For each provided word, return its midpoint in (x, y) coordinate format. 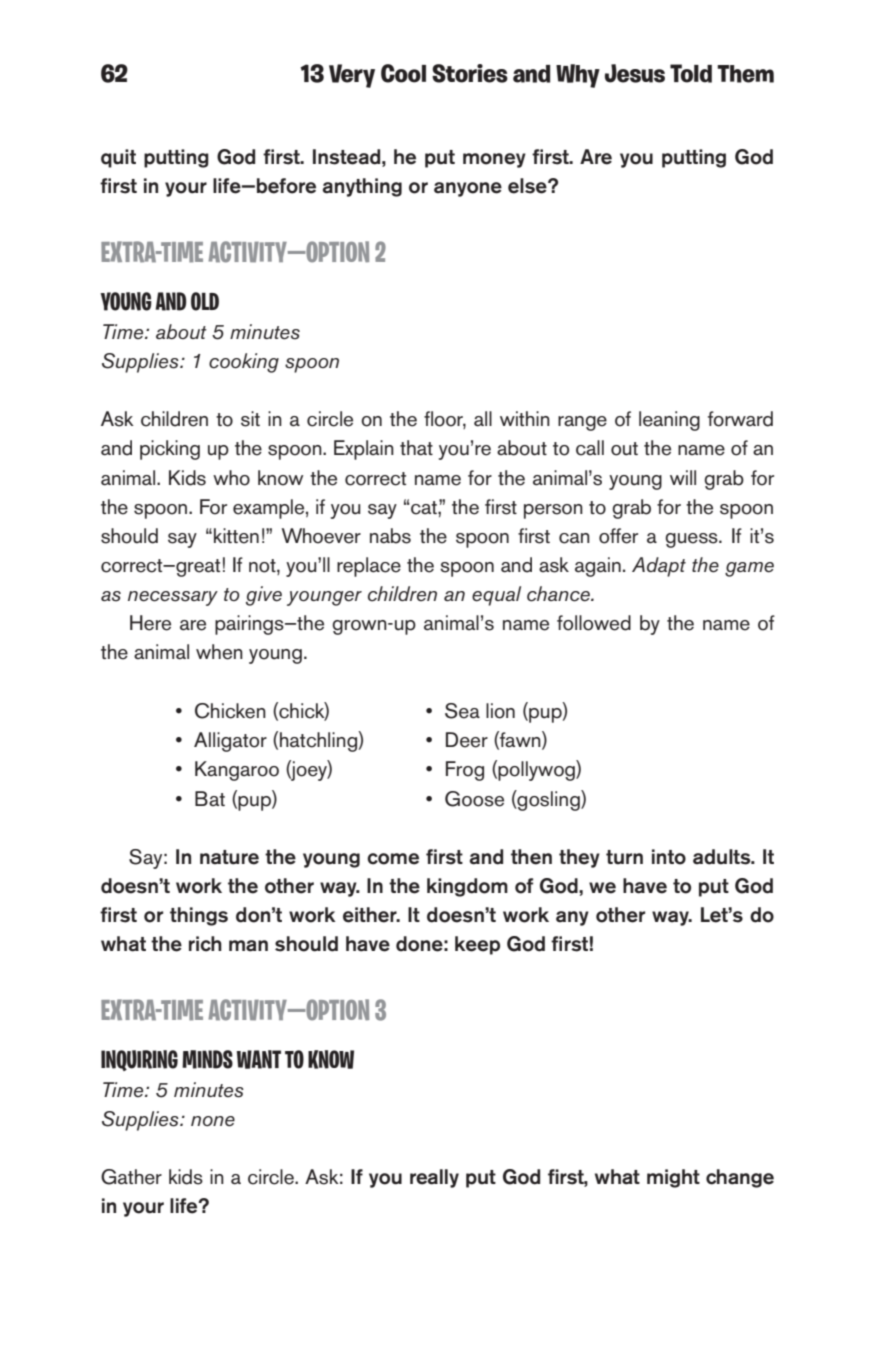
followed (594, 623)
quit (118, 158)
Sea (462, 711)
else (528, 186)
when (219, 652)
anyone (468, 189)
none (213, 1121)
